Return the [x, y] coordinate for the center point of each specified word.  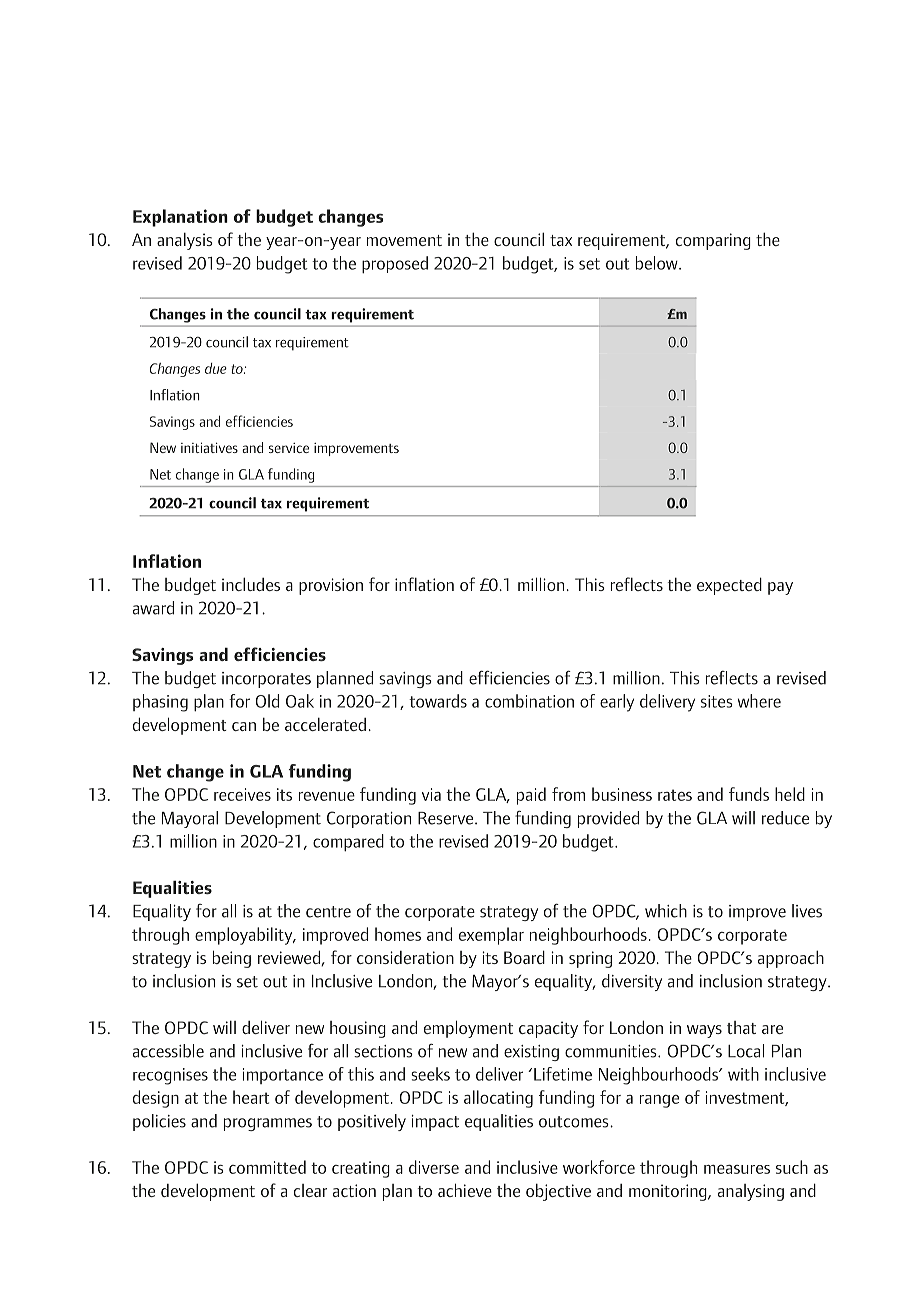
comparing [713, 241]
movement [404, 240]
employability [245, 936]
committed [267, 1167]
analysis [185, 241]
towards [438, 701]
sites [717, 701]
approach [791, 959]
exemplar [491, 936]
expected [729, 586]
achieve [465, 1190]
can [244, 726]
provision [331, 586]
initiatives [209, 447]
